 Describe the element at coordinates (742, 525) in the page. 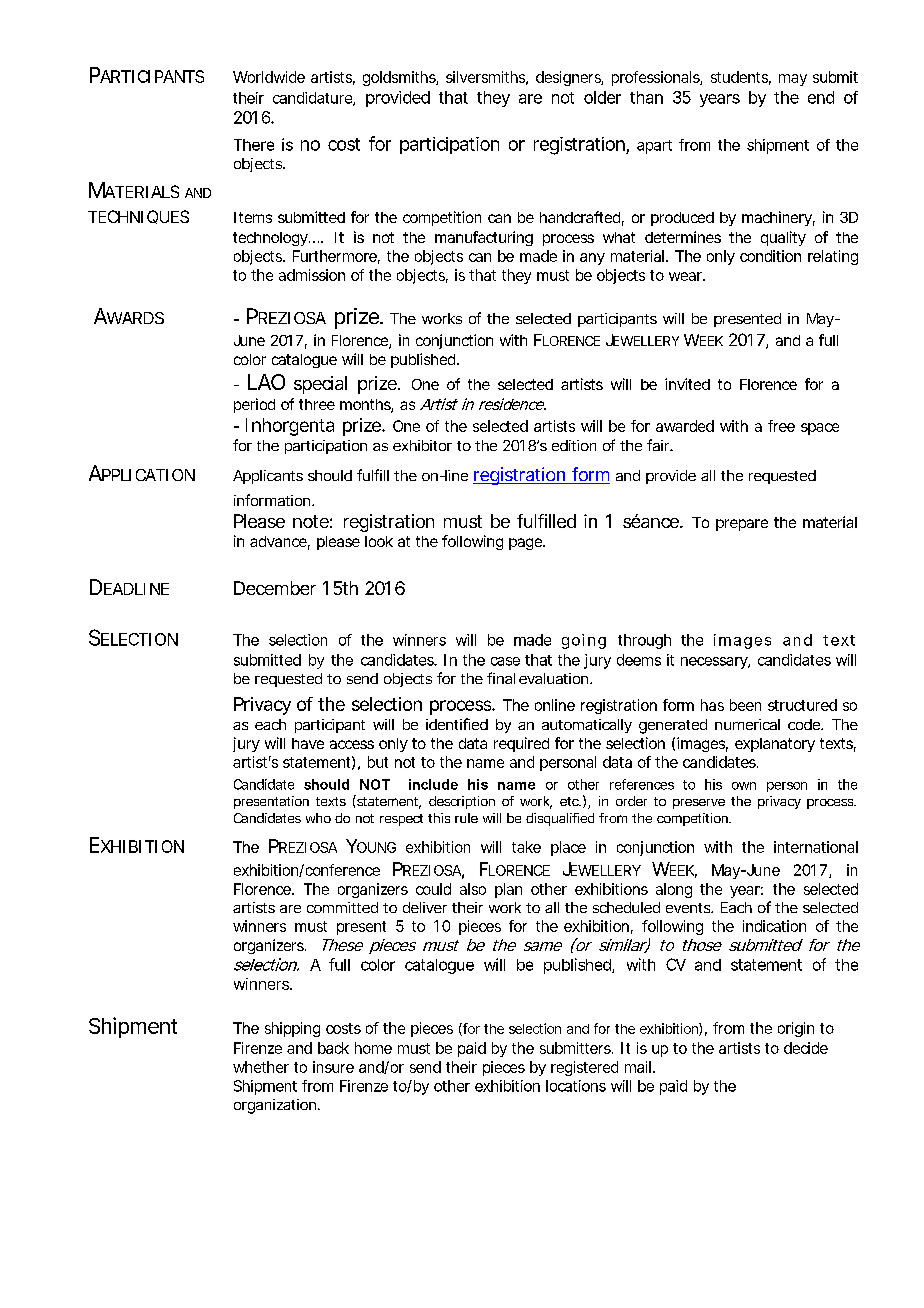

I see `prepare` at that location.
